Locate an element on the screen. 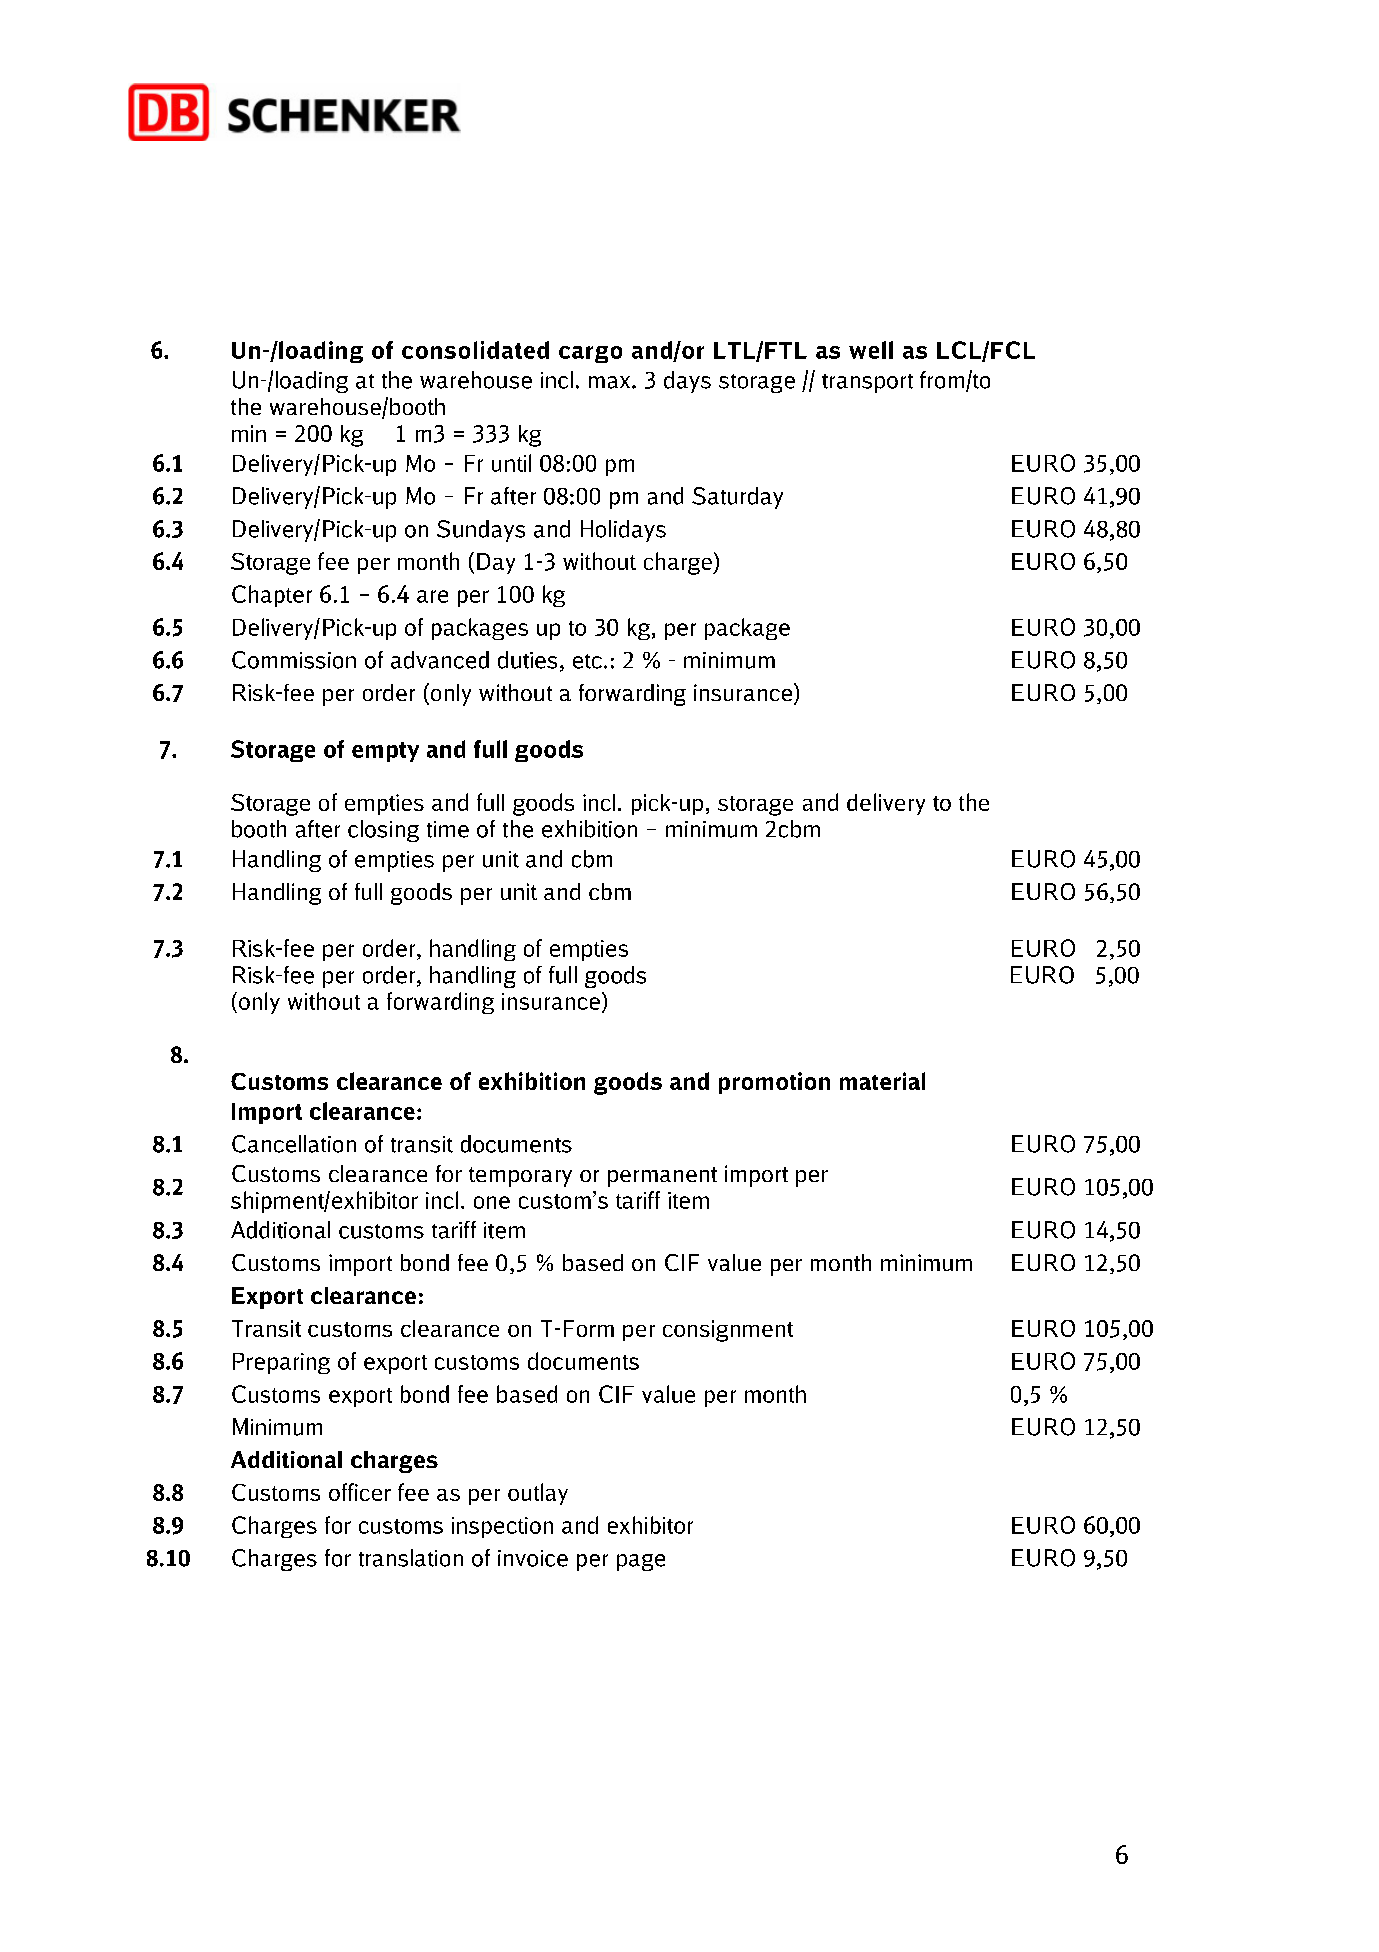 This screenshot has height=1952, width=1379. promotion is located at coordinates (774, 1083).
